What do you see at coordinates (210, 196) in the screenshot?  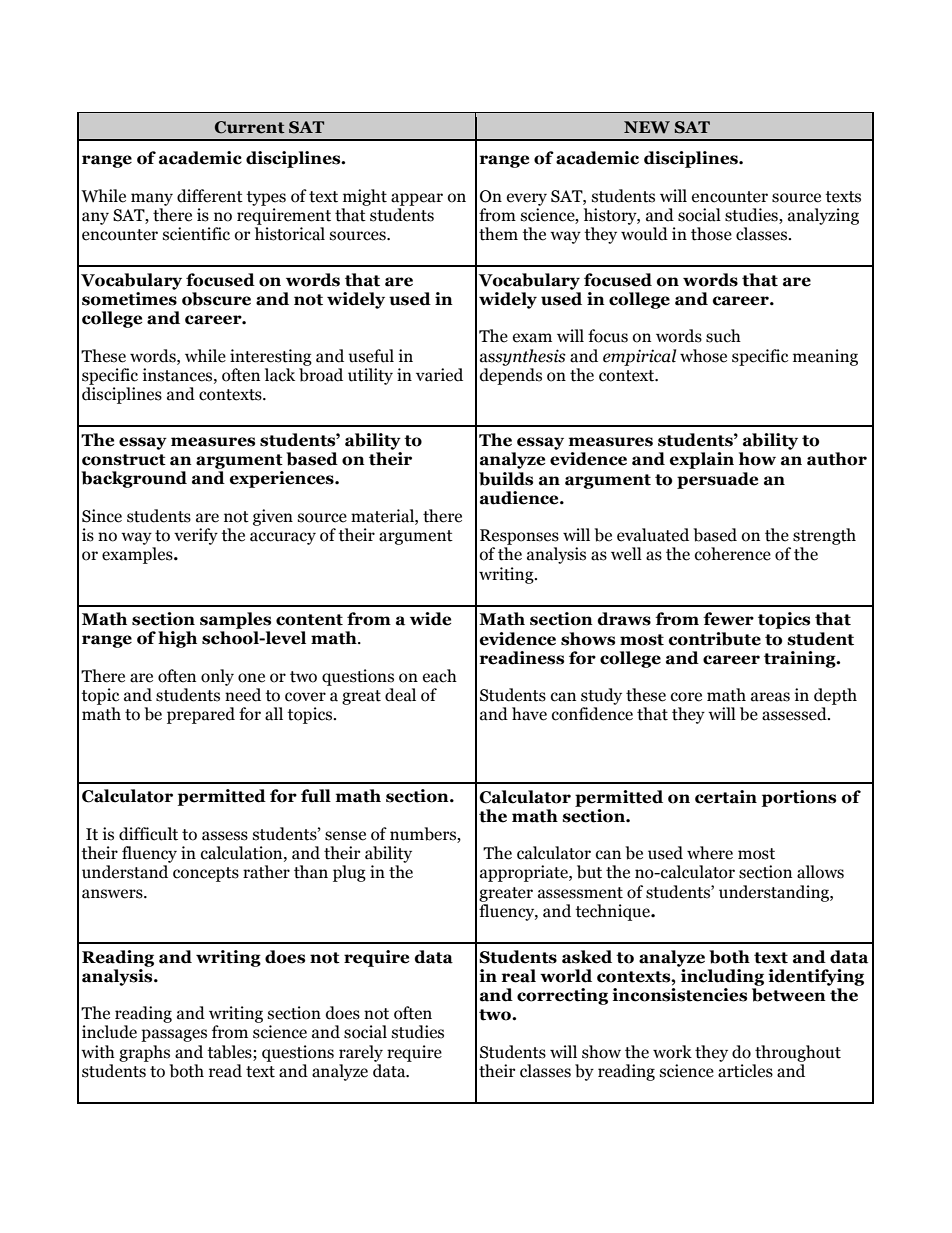 I see `different` at bounding box center [210, 196].
